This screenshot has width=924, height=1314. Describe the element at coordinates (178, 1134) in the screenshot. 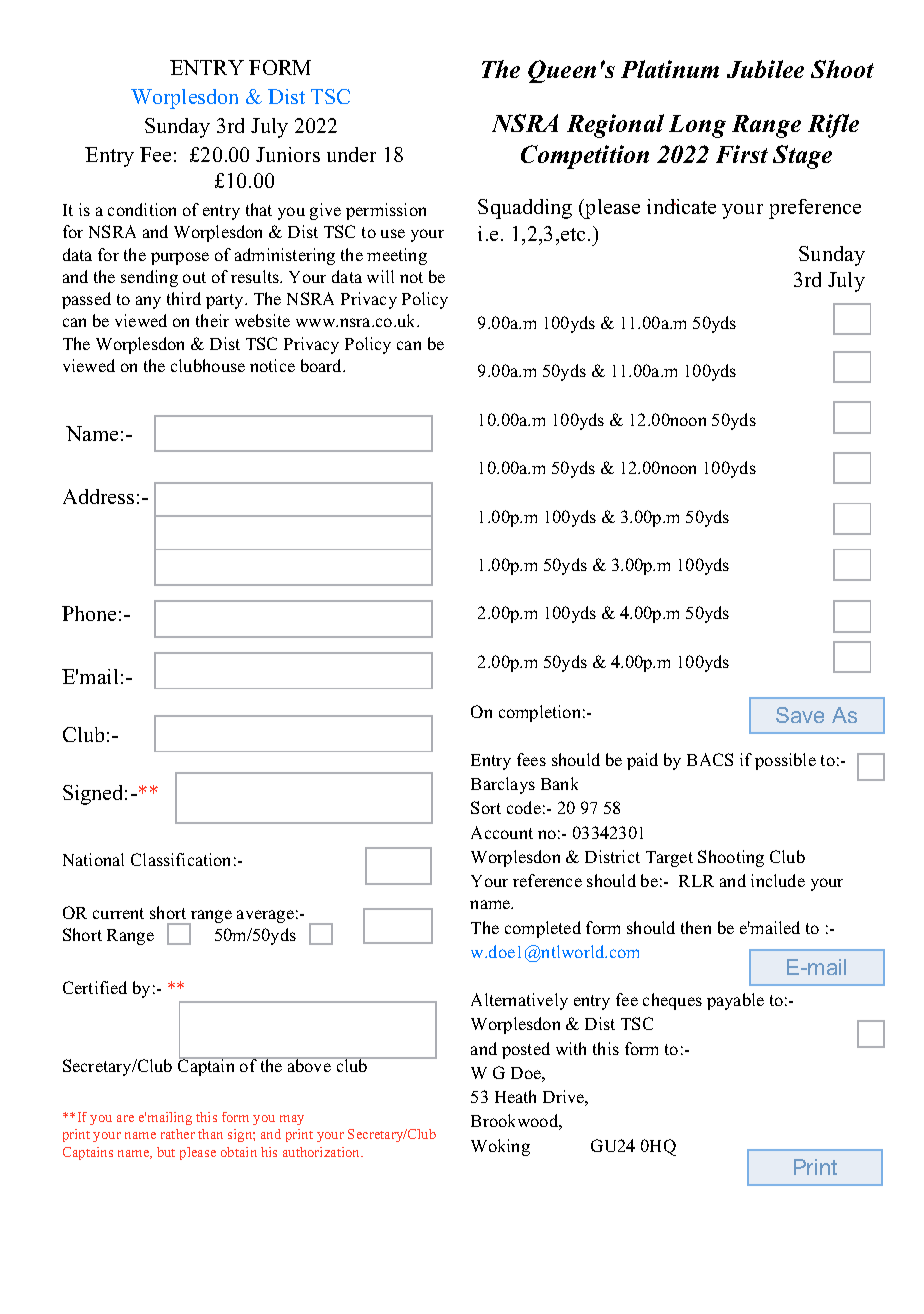

I see `rather` at that location.
